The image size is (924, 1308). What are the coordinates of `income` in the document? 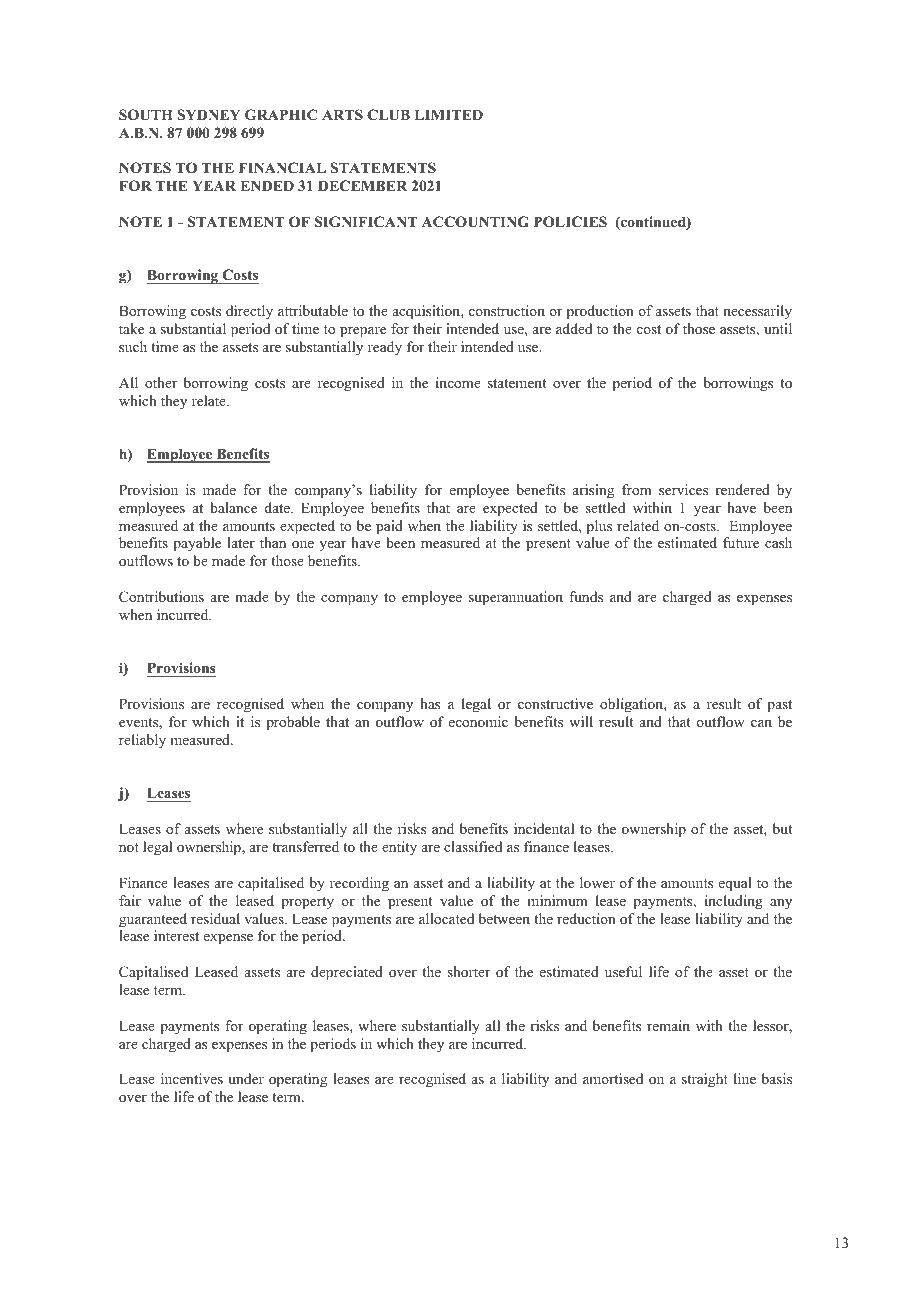 It's located at (458, 382).
